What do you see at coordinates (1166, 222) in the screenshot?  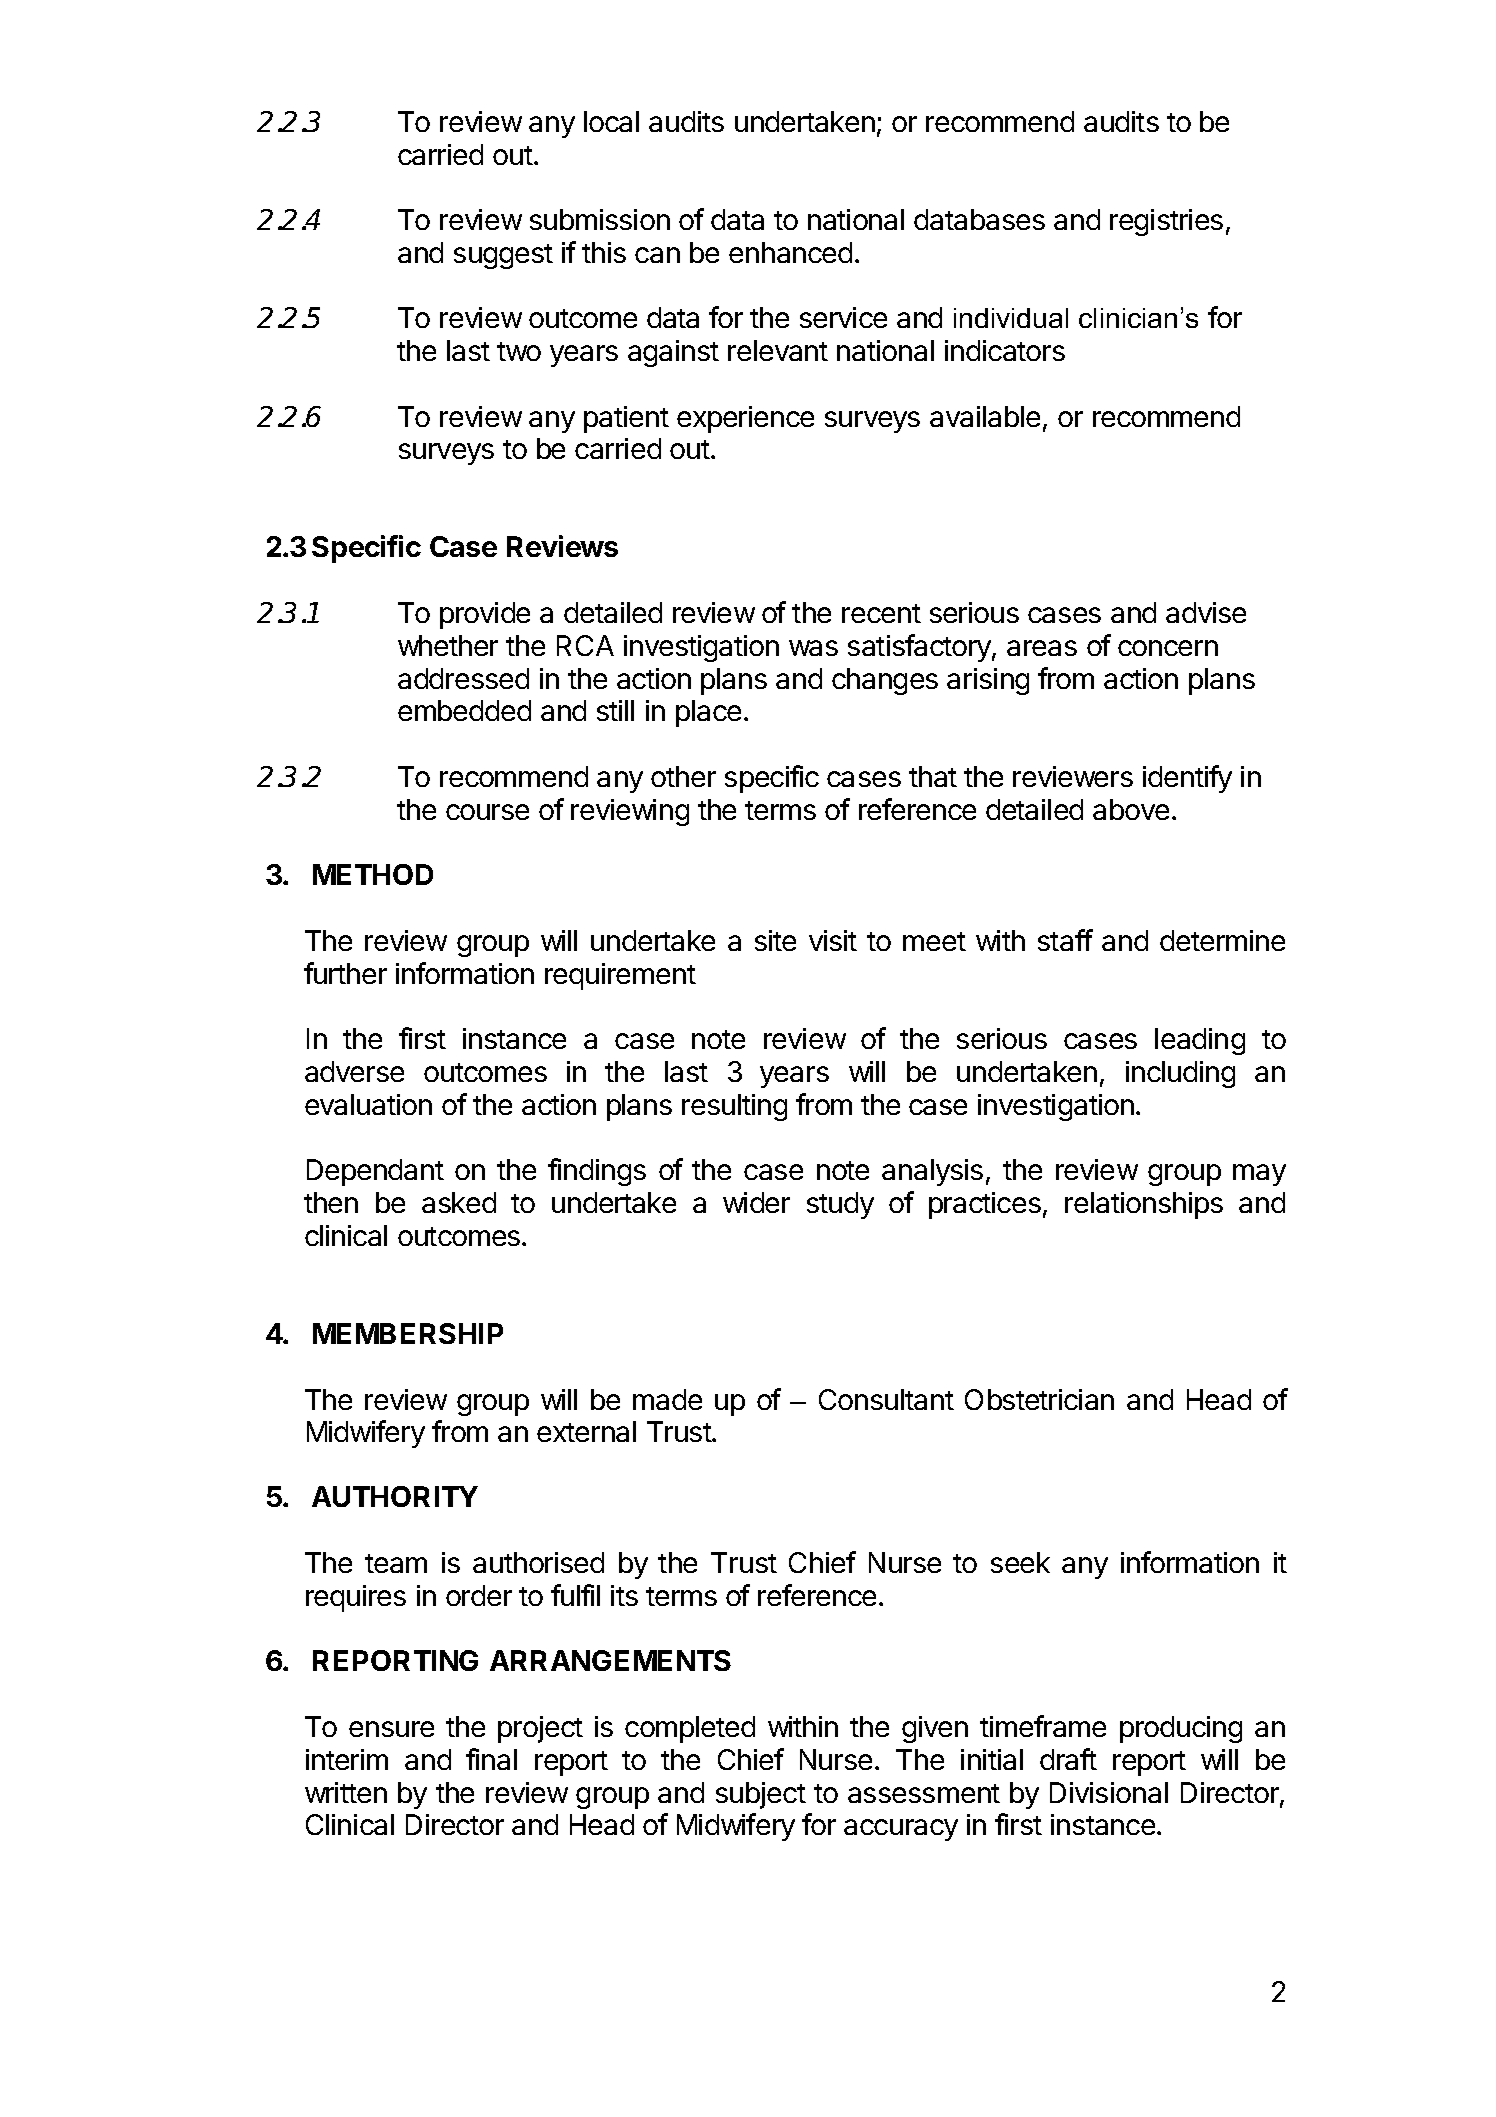 I see `registries` at bounding box center [1166, 222].
